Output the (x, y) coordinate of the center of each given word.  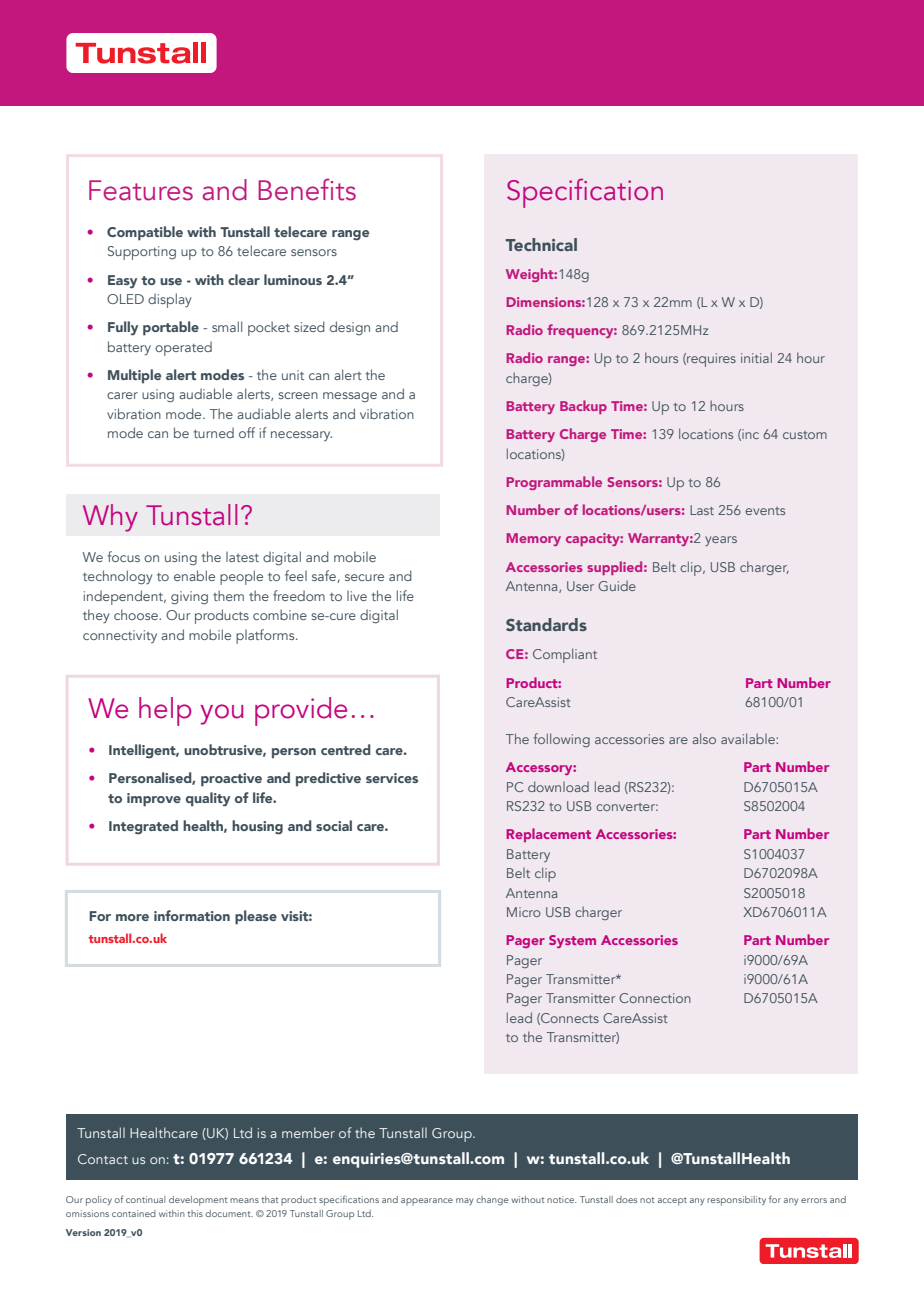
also (704, 738)
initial (756, 357)
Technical (541, 244)
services (392, 778)
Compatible (145, 233)
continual (145, 1199)
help (165, 711)
